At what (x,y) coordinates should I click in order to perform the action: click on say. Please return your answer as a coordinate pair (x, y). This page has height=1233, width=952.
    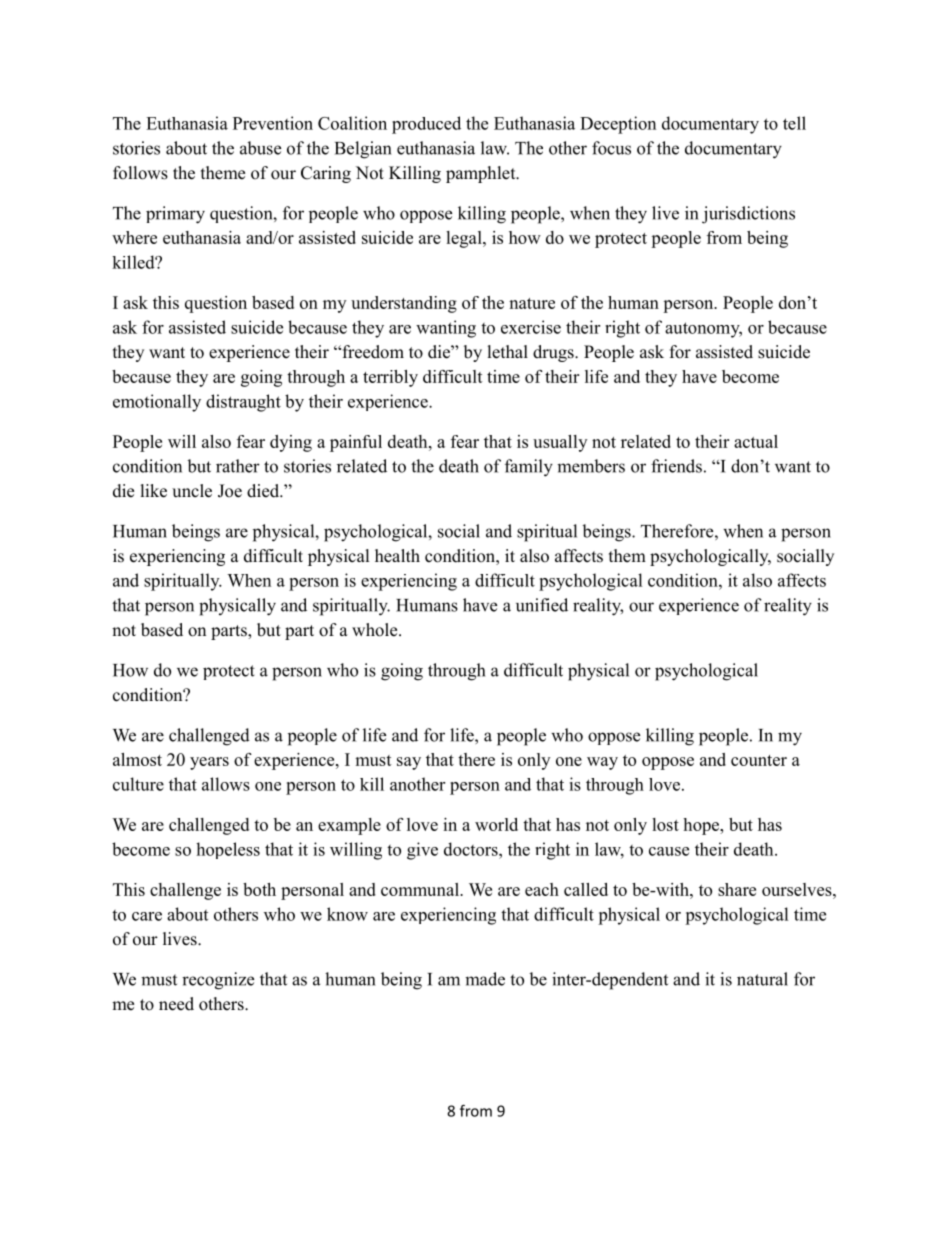
    Looking at the image, I should click on (409, 763).
